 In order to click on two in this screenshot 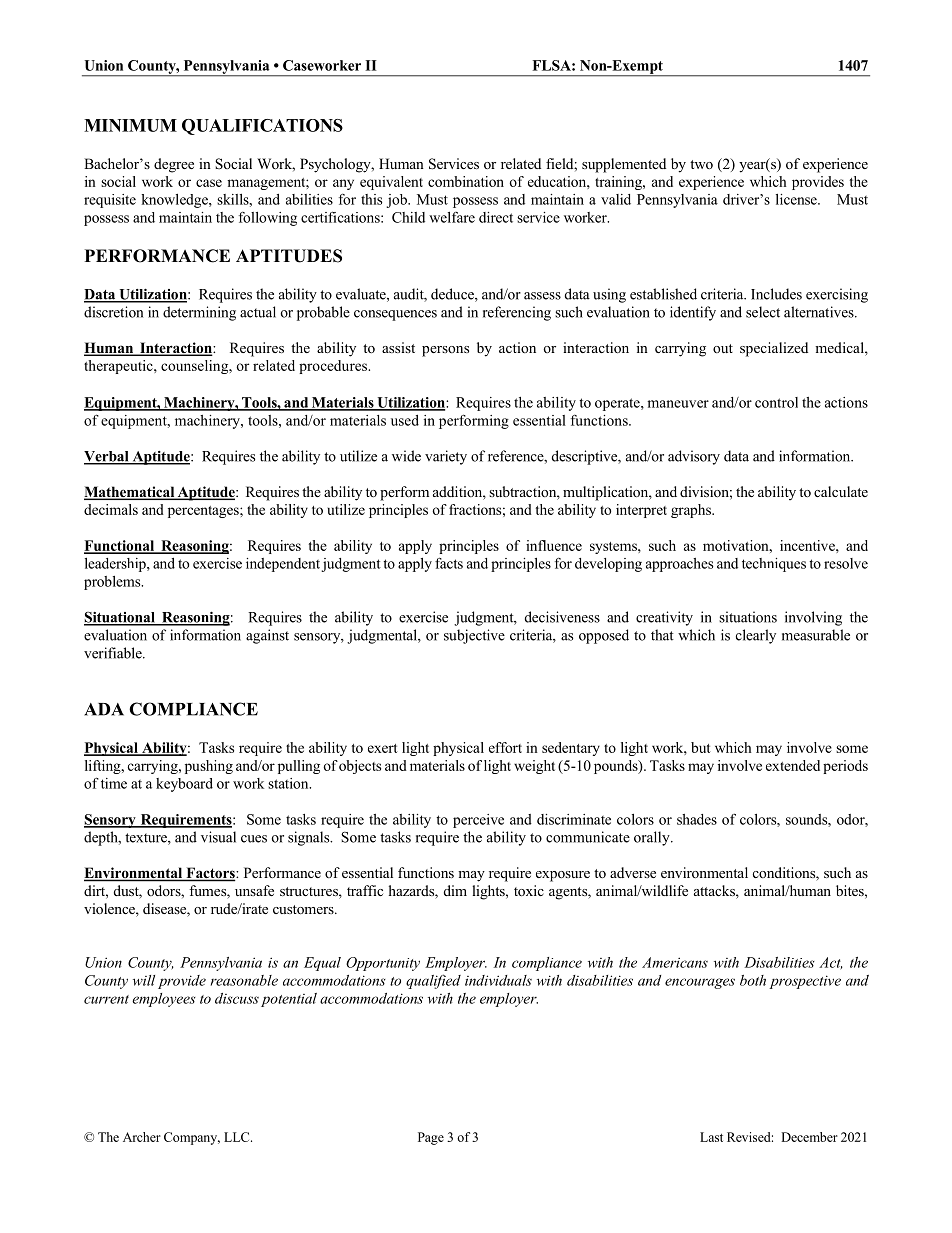, I will do `click(701, 164)`.
